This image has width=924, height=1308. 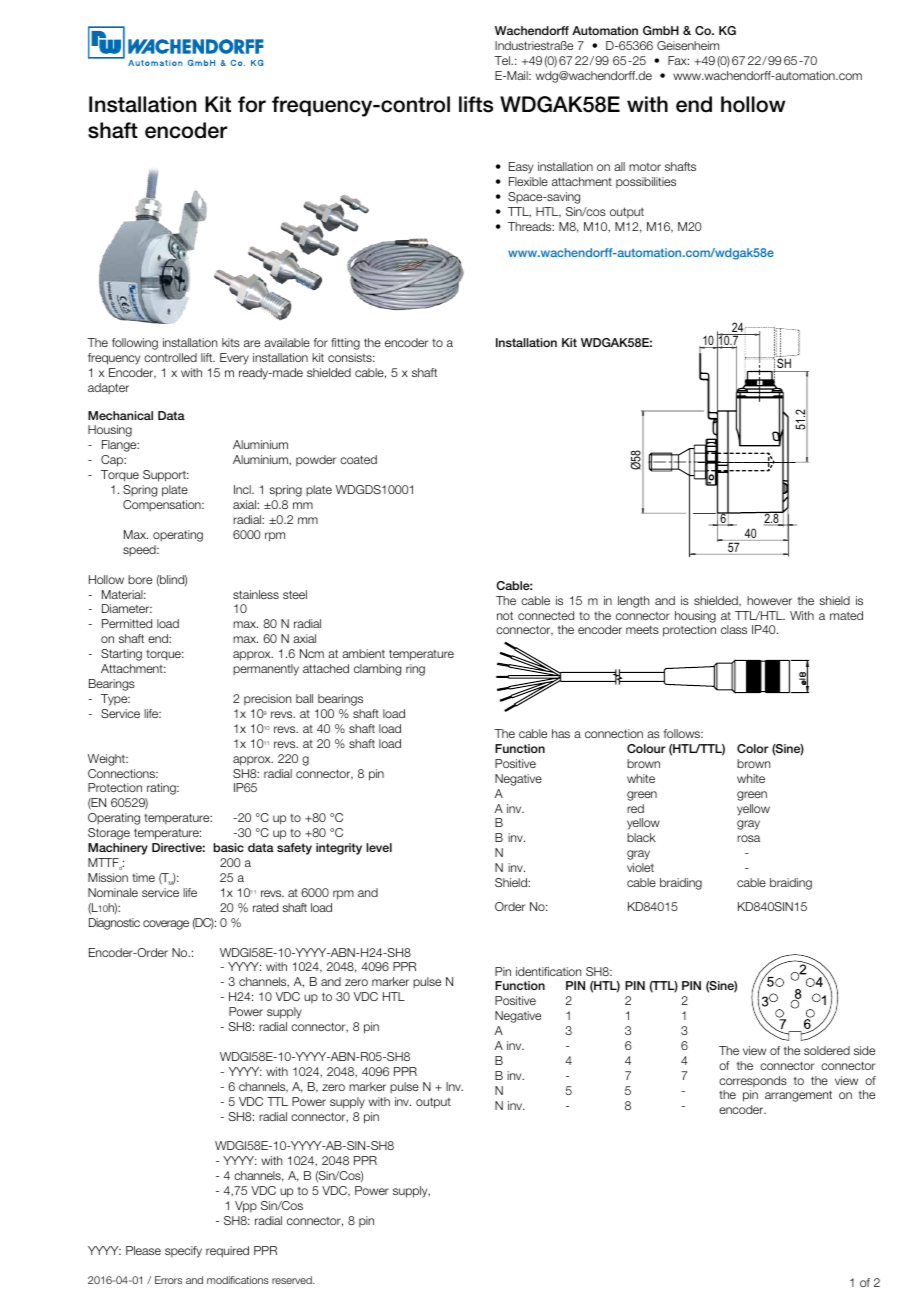 What do you see at coordinates (769, 600) in the image?
I see `however` at bounding box center [769, 600].
